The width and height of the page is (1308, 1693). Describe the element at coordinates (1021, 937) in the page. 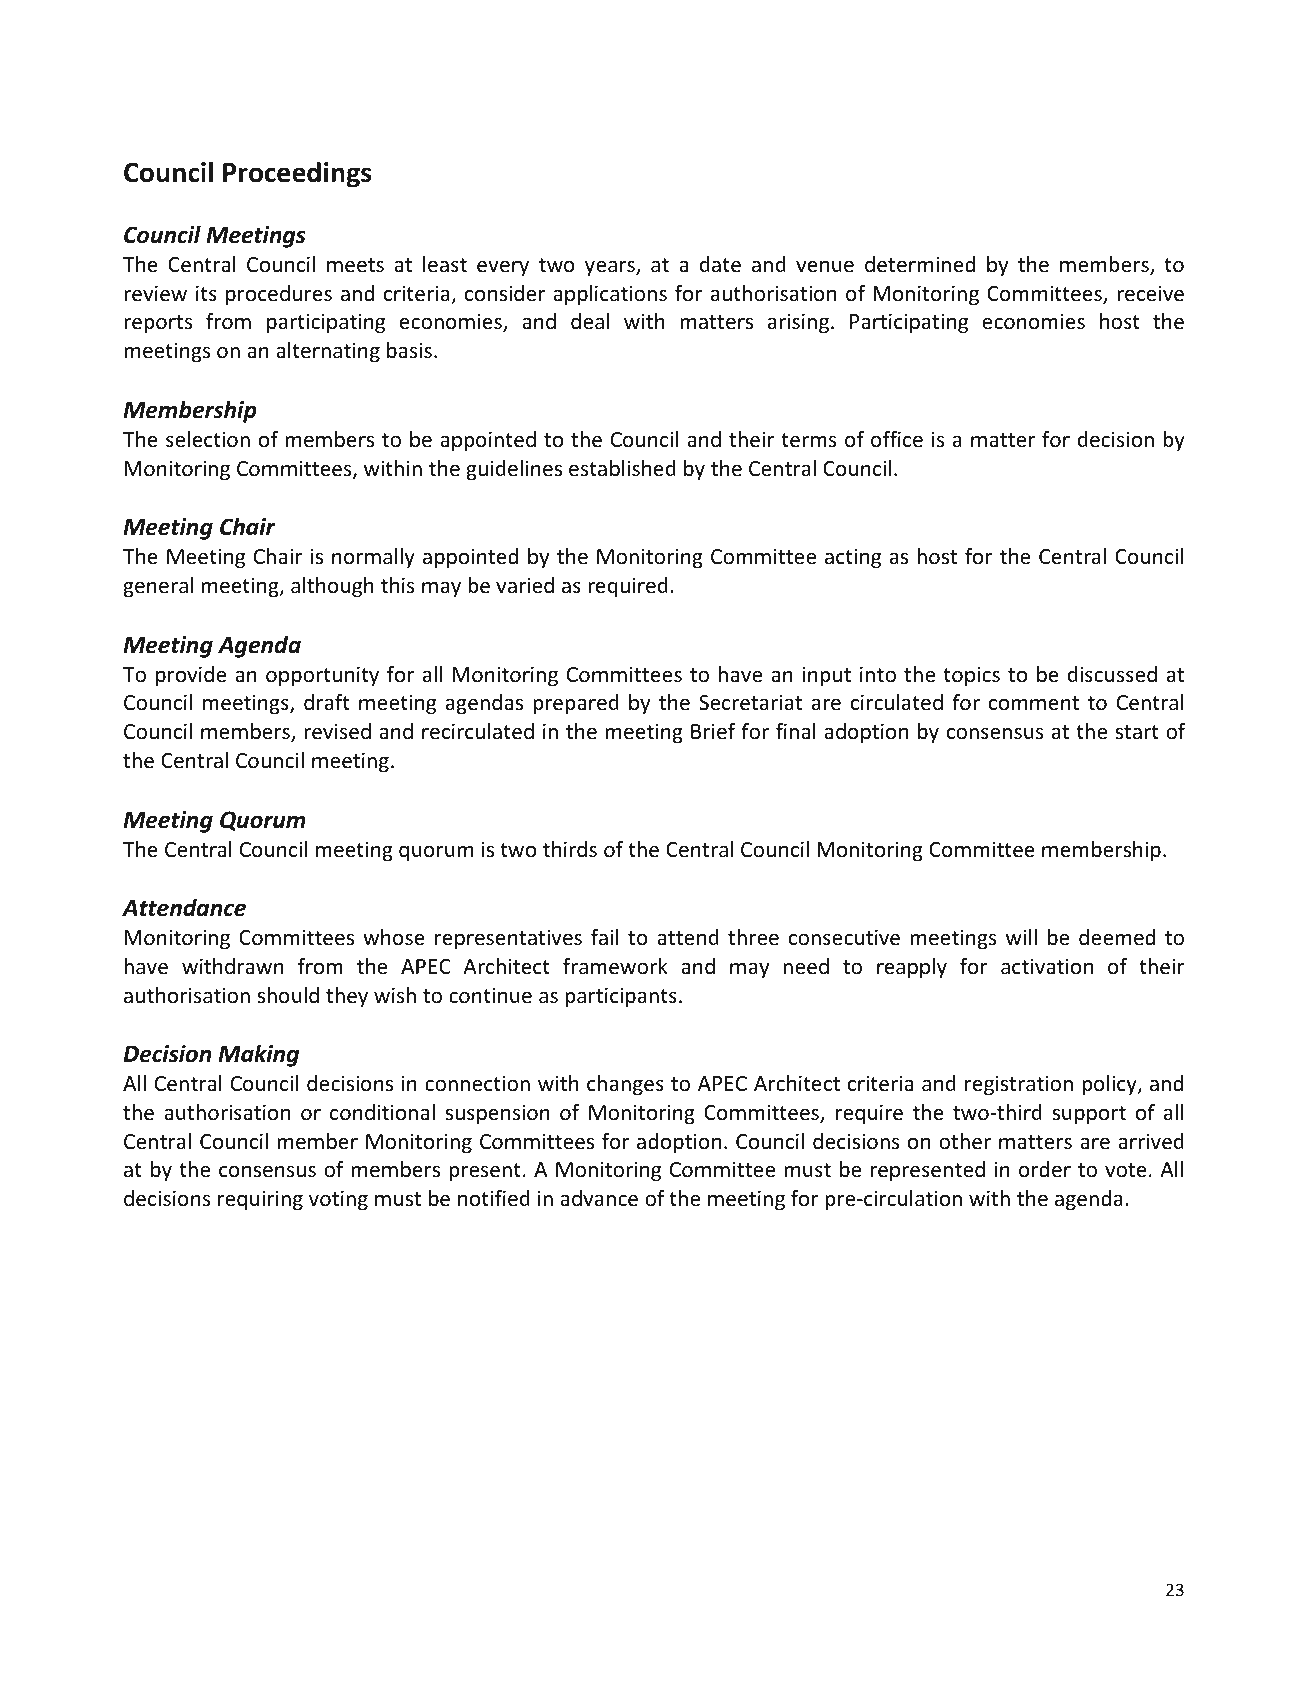

I see `will` at that location.
